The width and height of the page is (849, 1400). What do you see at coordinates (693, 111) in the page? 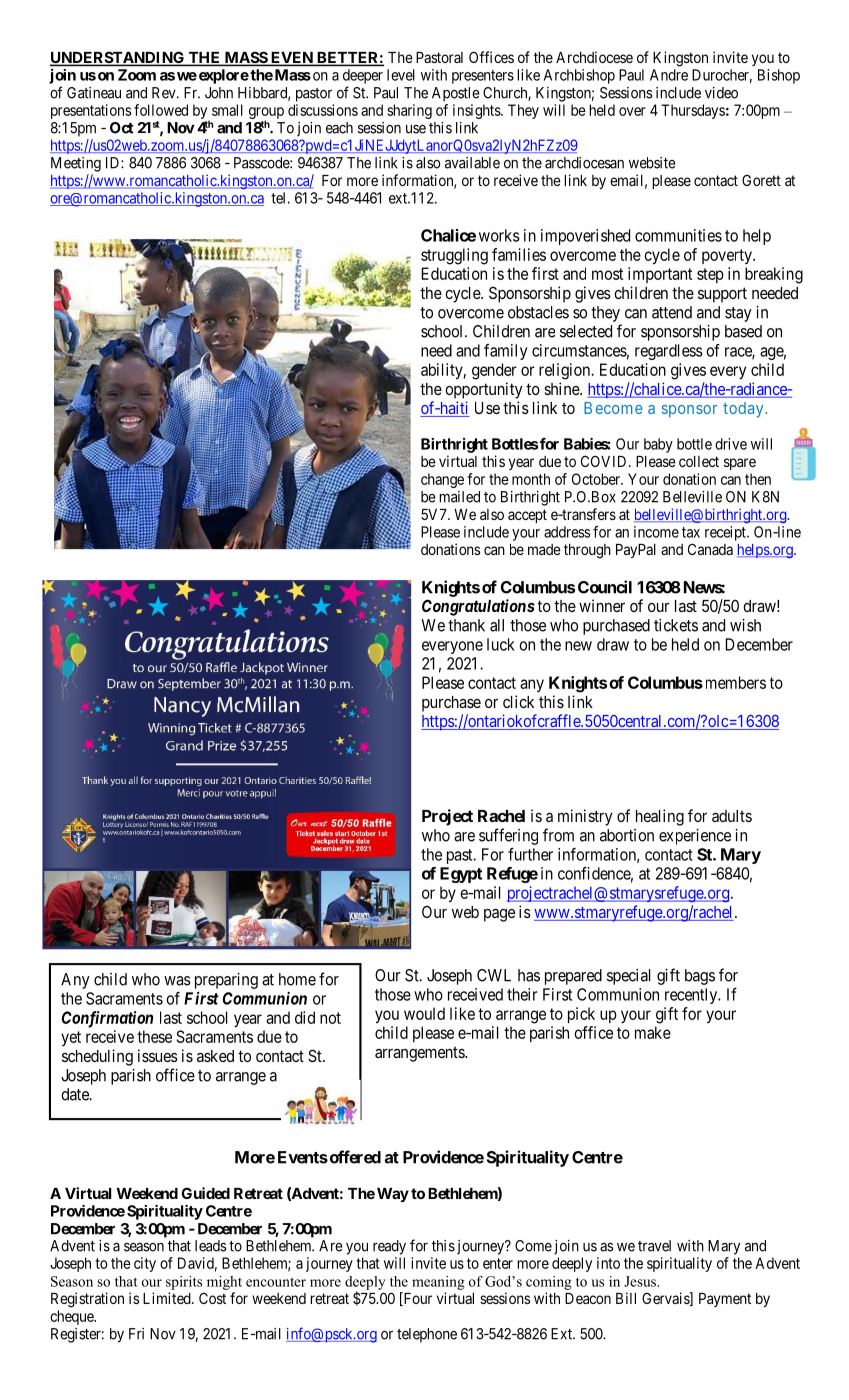
I see `Thursdays` at bounding box center [693, 111].
